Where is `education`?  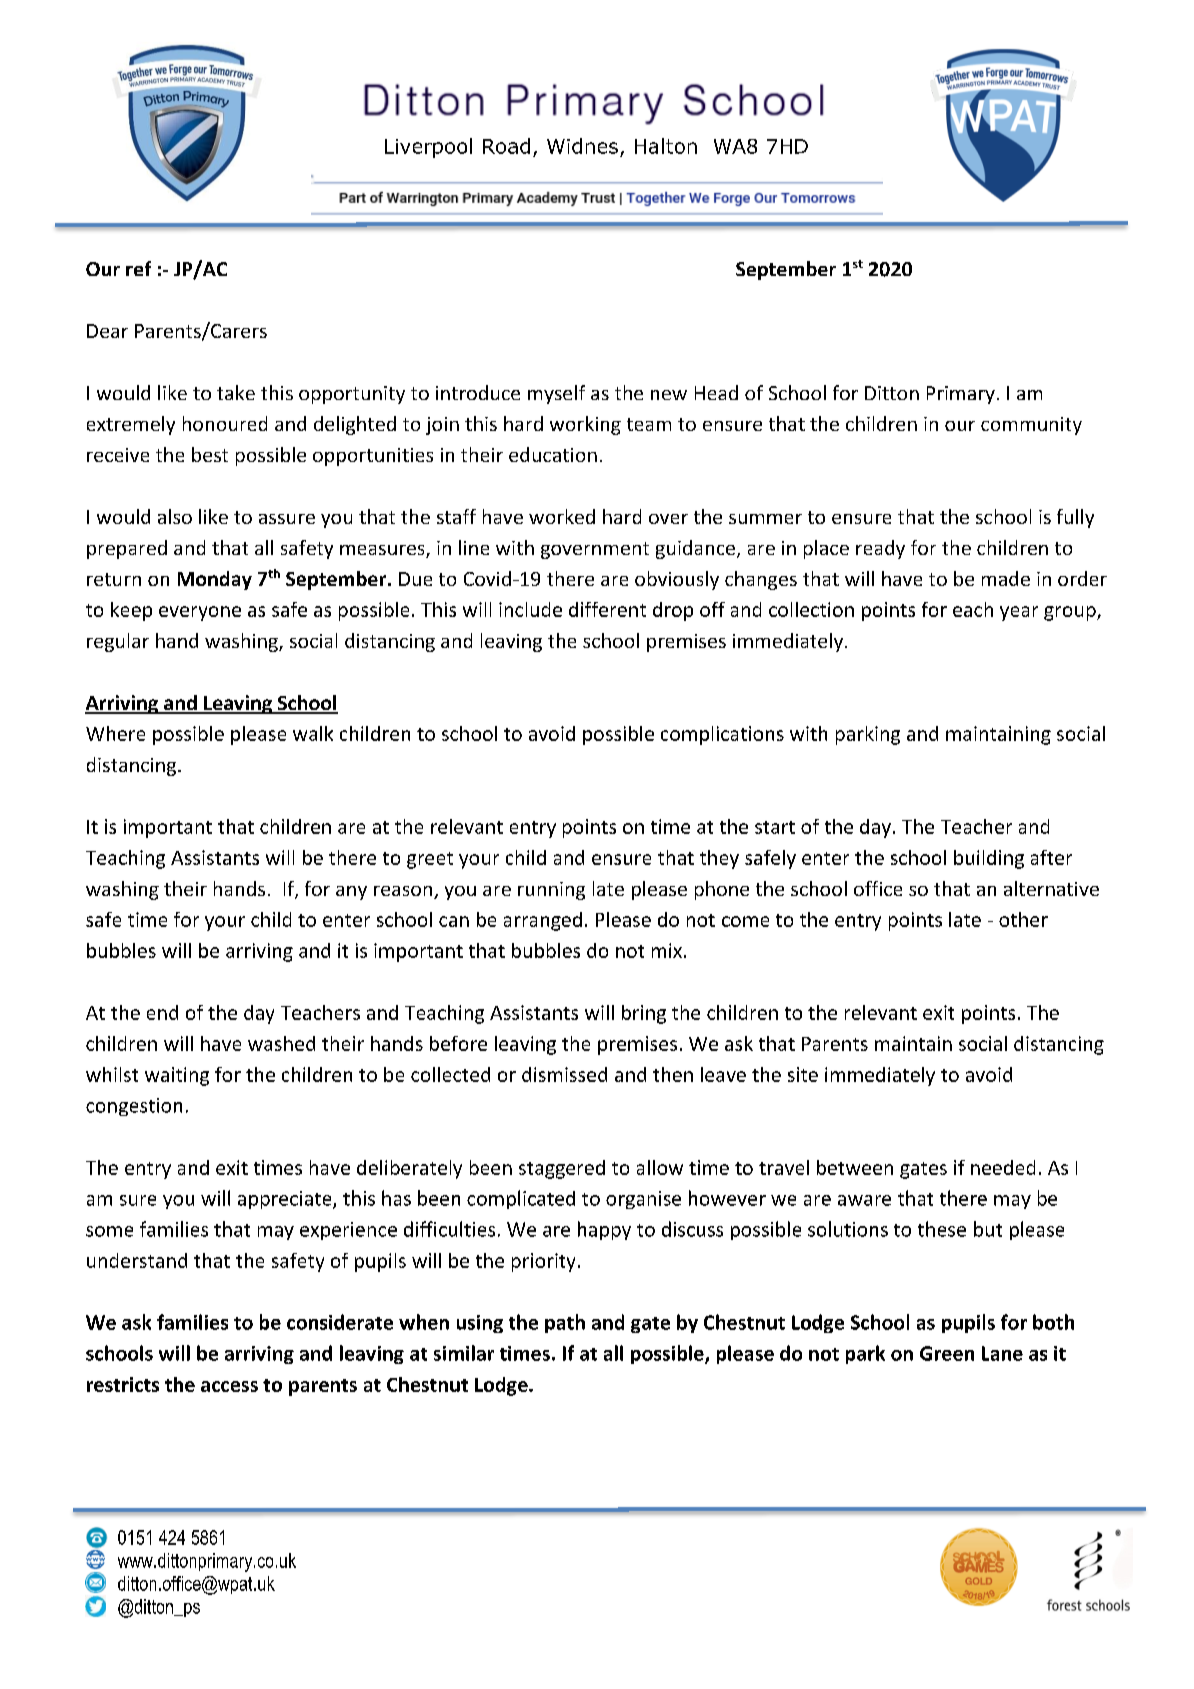
education is located at coordinates (553, 454).
